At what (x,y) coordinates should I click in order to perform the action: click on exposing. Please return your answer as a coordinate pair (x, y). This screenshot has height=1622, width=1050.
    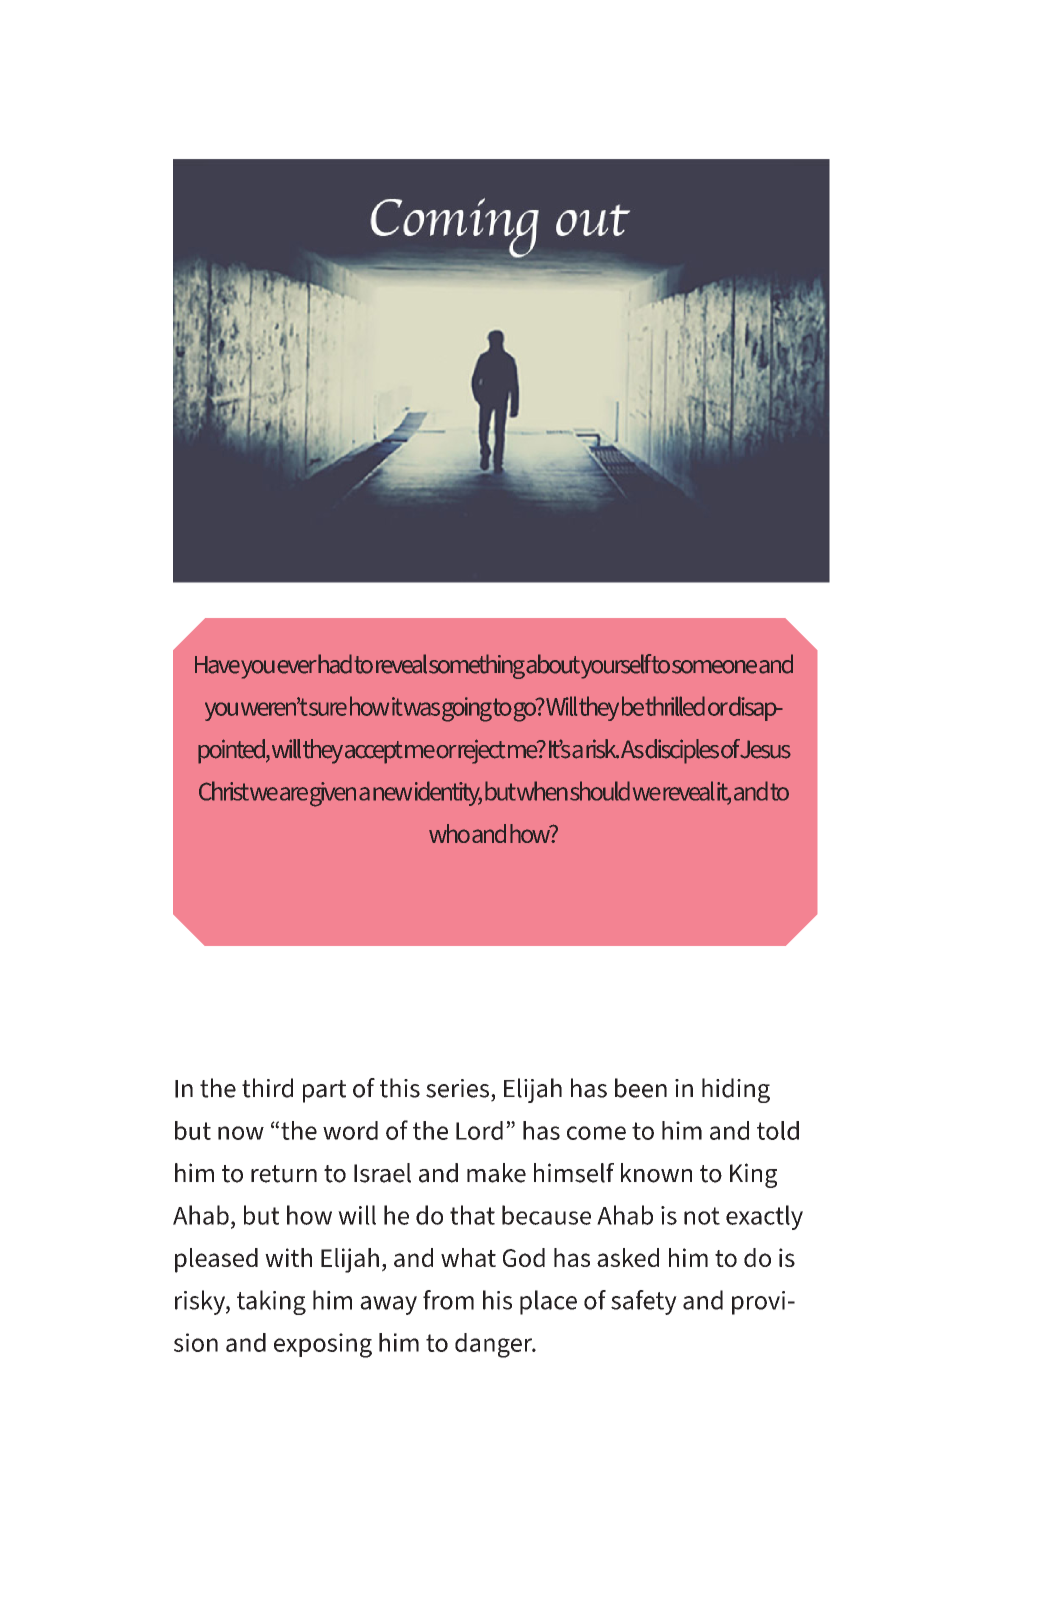
    Looking at the image, I should click on (323, 1345).
